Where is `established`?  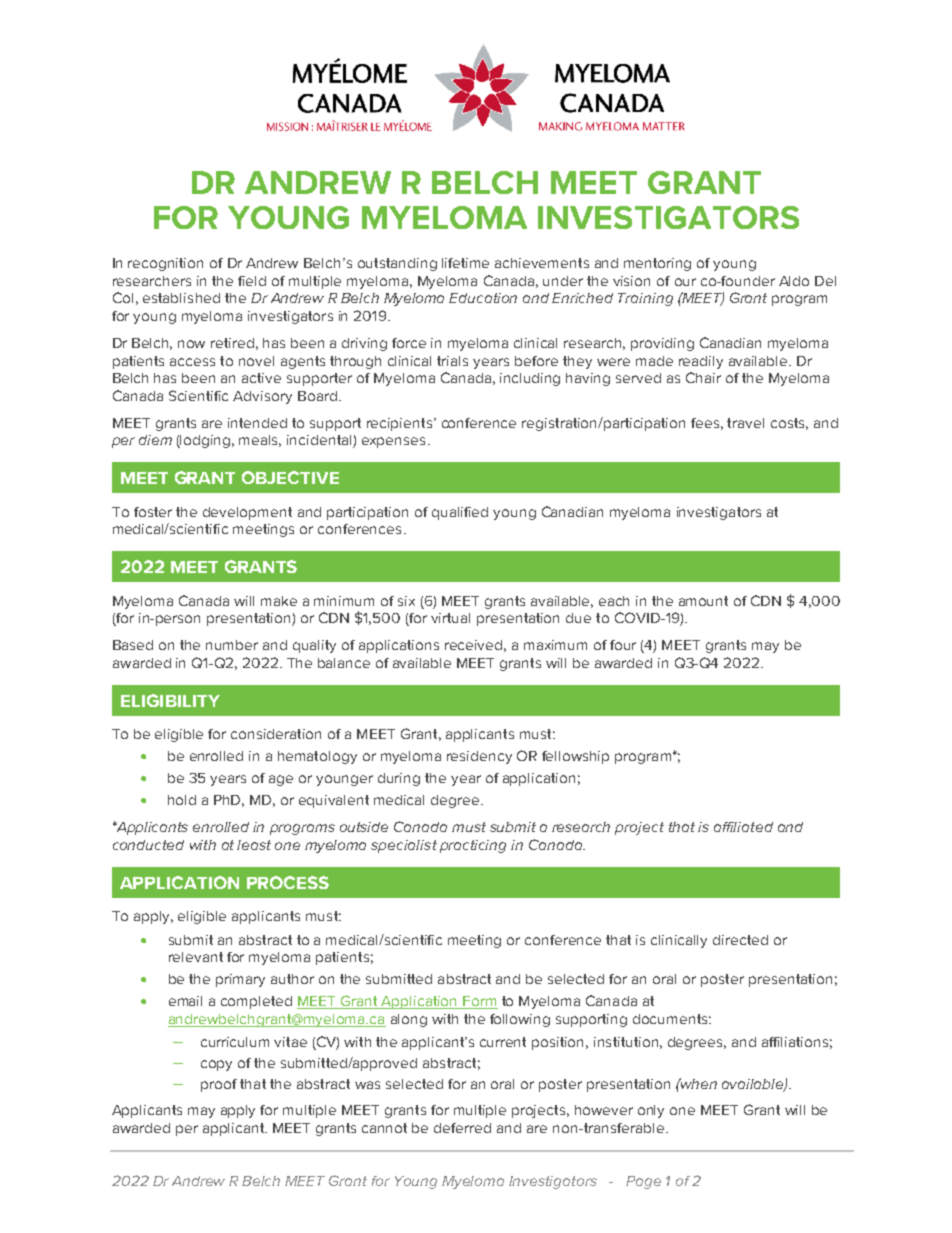
established is located at coordinates (181, 298).
